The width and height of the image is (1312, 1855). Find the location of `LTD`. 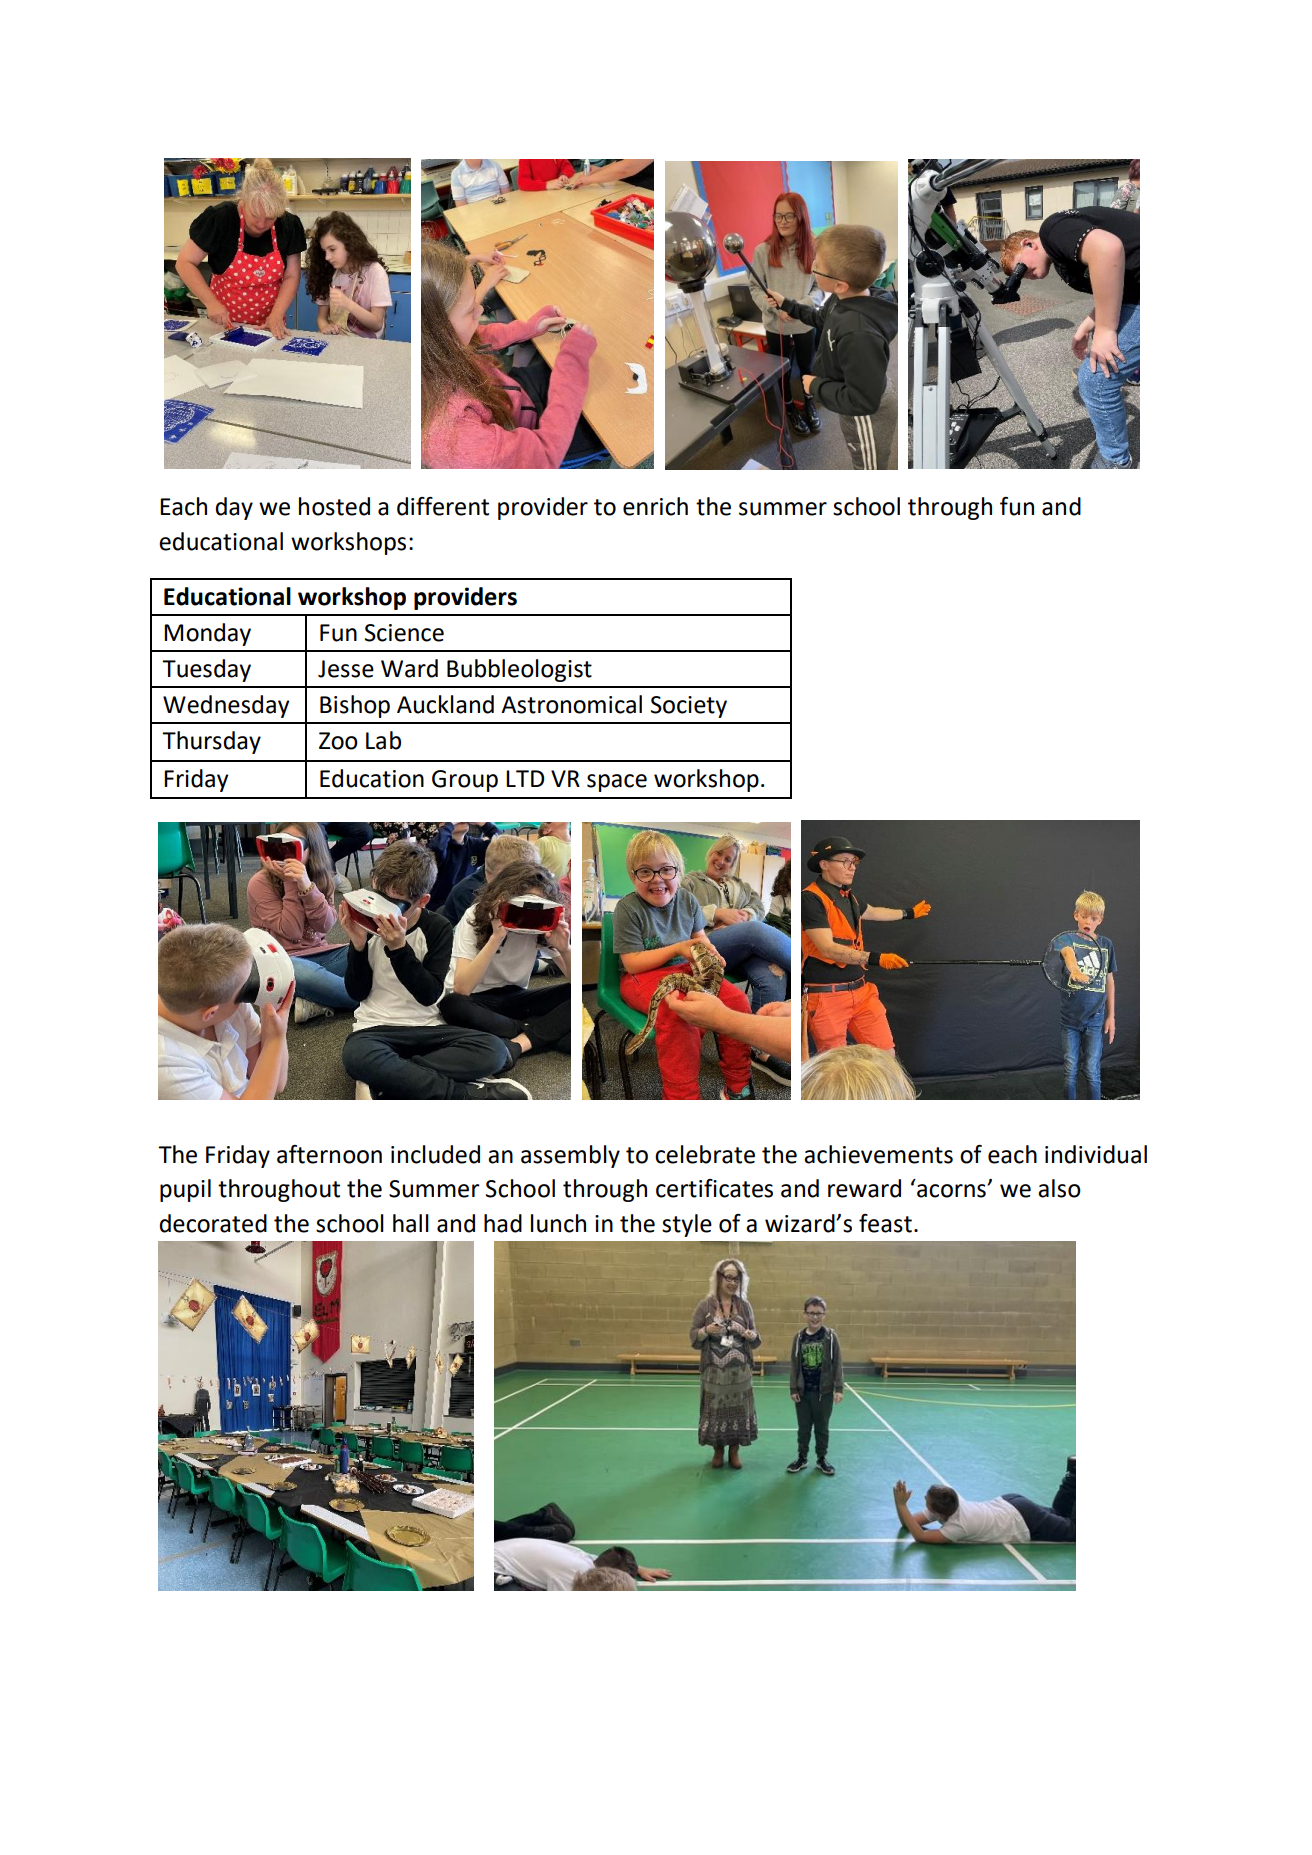

LTD is located at coordinates (525, 778).
